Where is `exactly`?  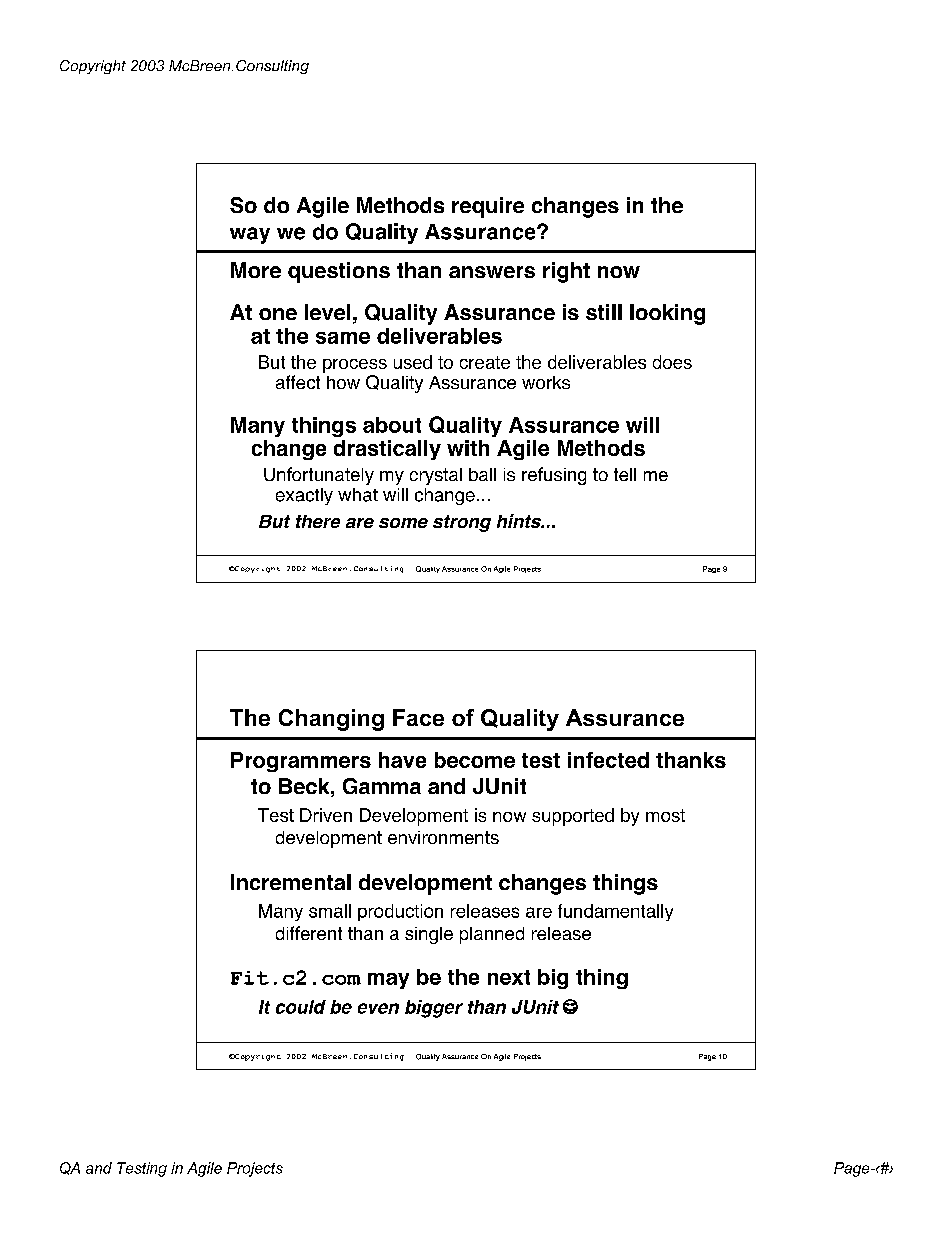
exactly is located at coordinates (304, 496).
